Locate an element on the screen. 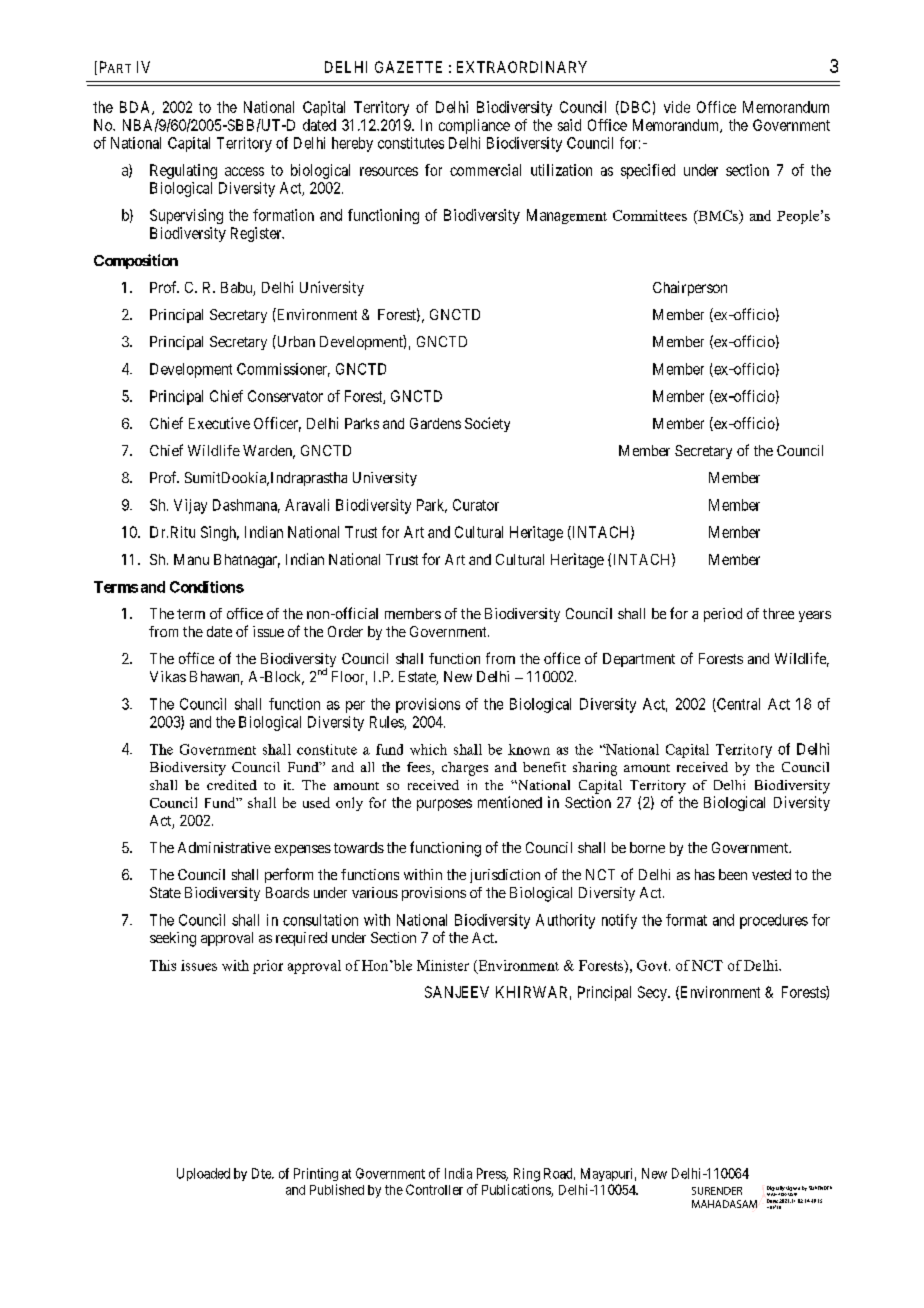  compliance is located at coordinates (474, 126).
